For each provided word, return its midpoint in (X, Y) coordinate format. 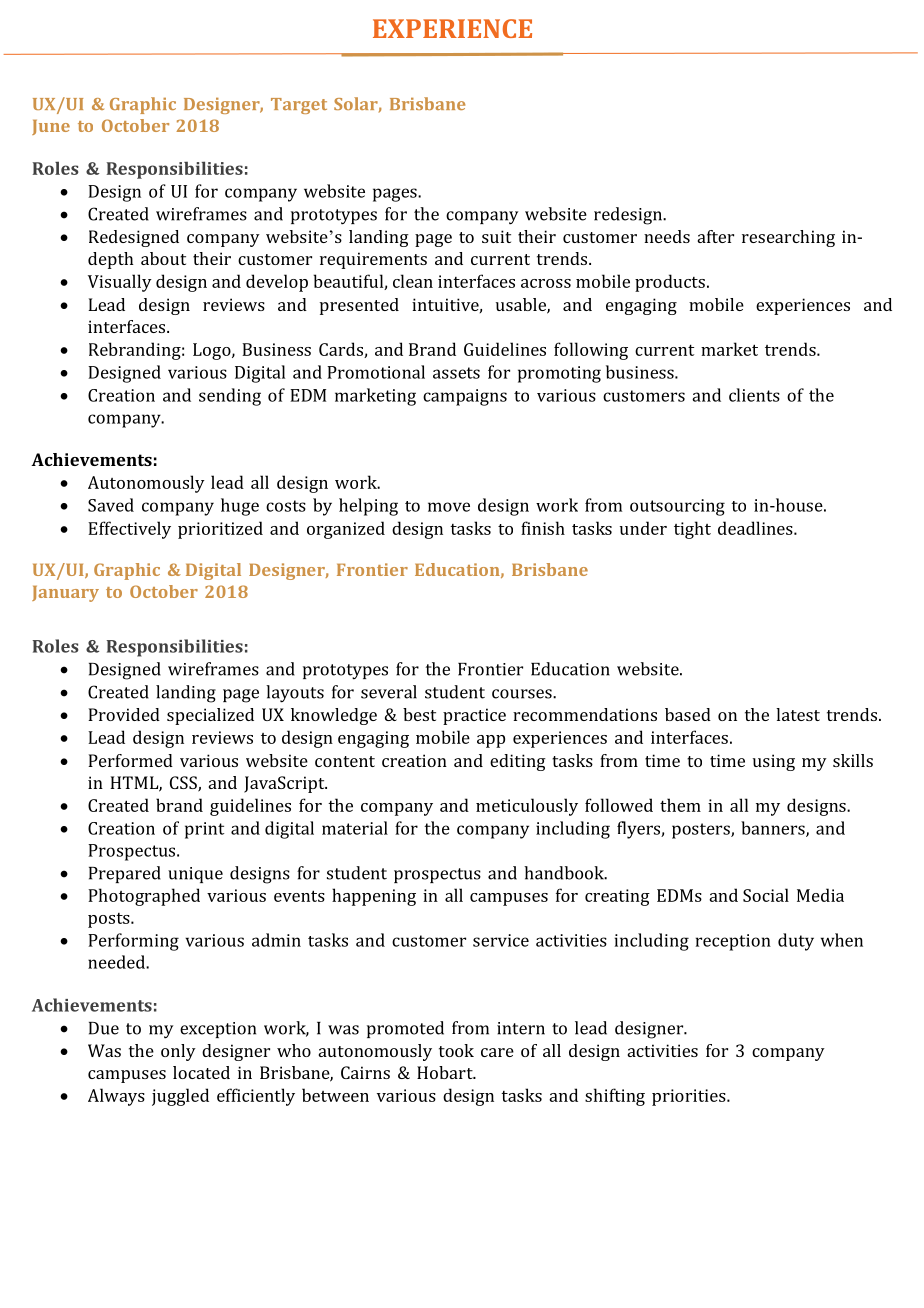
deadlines (756, 528)
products (670, 283)
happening (374, 897)
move (449, 507)
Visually (120, 283)
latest (798, 714)
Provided (124, 714)
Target (299, 106)
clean (413, 281)
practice (474, 716)
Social (766, 895)
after (716, 236)
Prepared (125, 874)
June (51, 127)
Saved (111, 505)
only (178, 1052)
